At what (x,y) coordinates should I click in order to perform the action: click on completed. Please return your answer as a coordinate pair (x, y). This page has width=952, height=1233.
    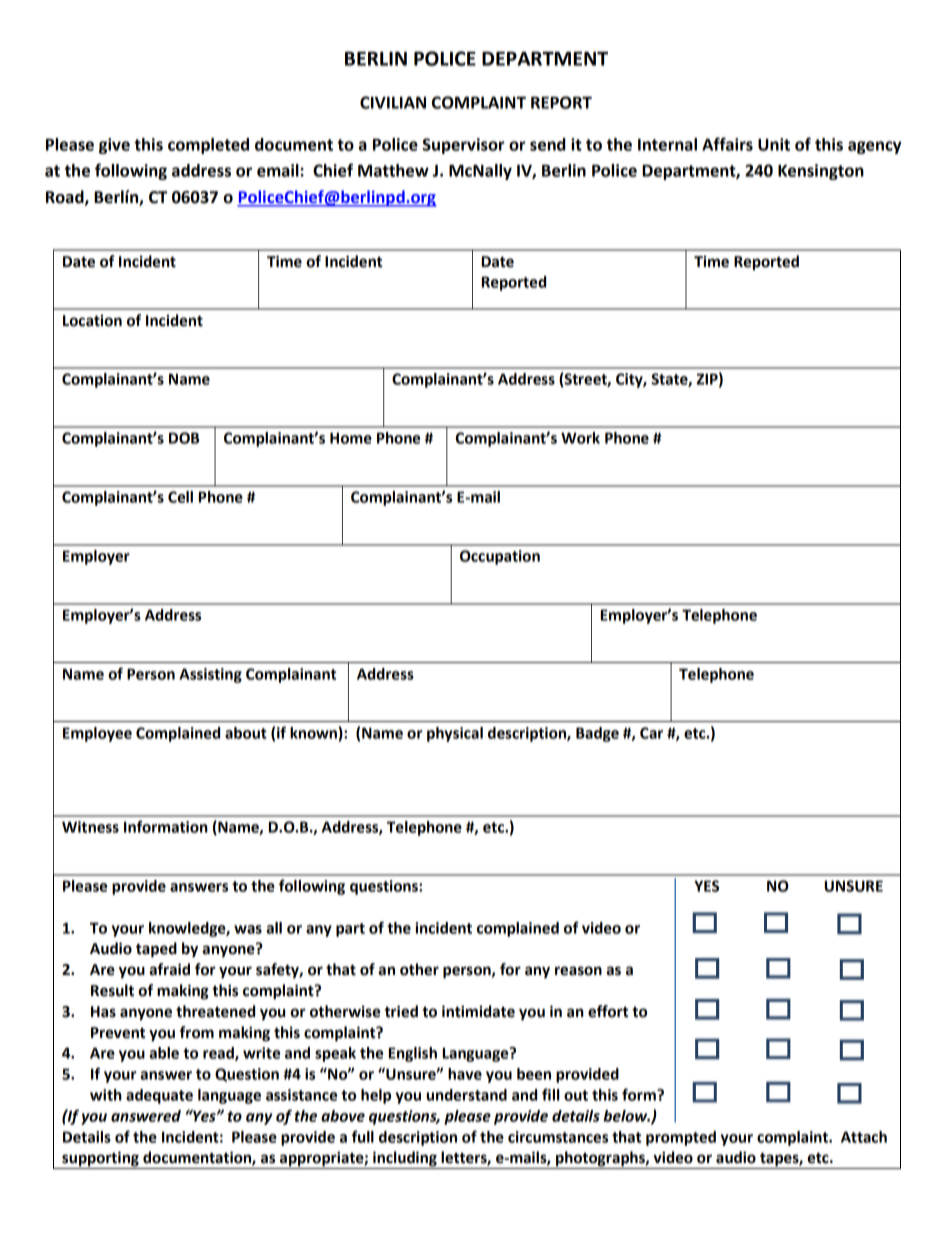
    Looking at the image, I should click on (208, 146).
